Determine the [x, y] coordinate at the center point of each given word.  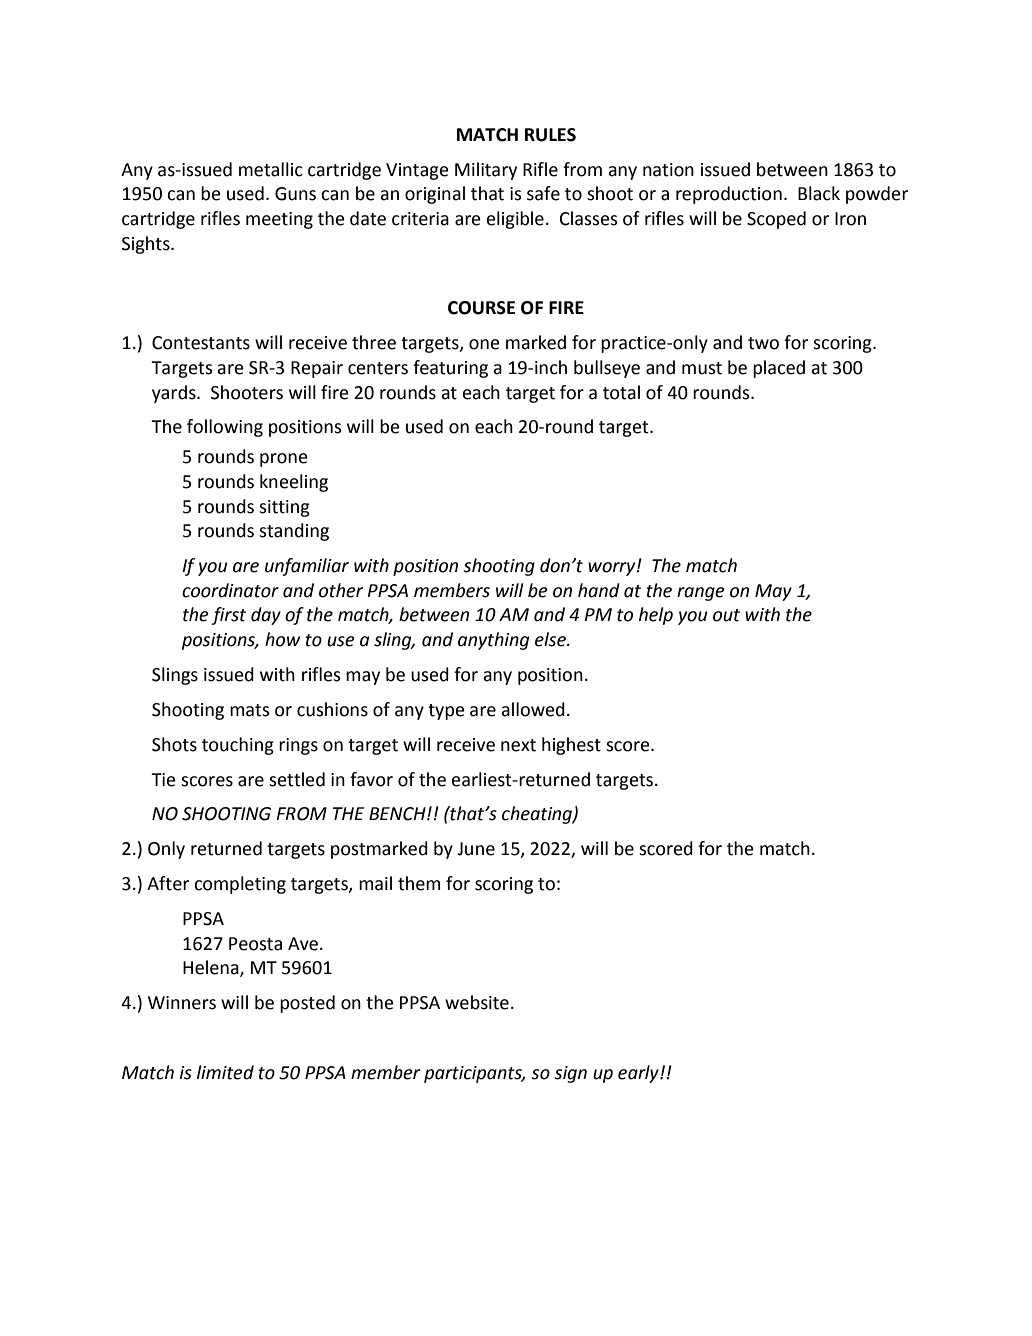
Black [819, 193]
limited [225, 1072]
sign [570, 1074]
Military [486, 171]
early [639, 1074]
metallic [271, 169]
